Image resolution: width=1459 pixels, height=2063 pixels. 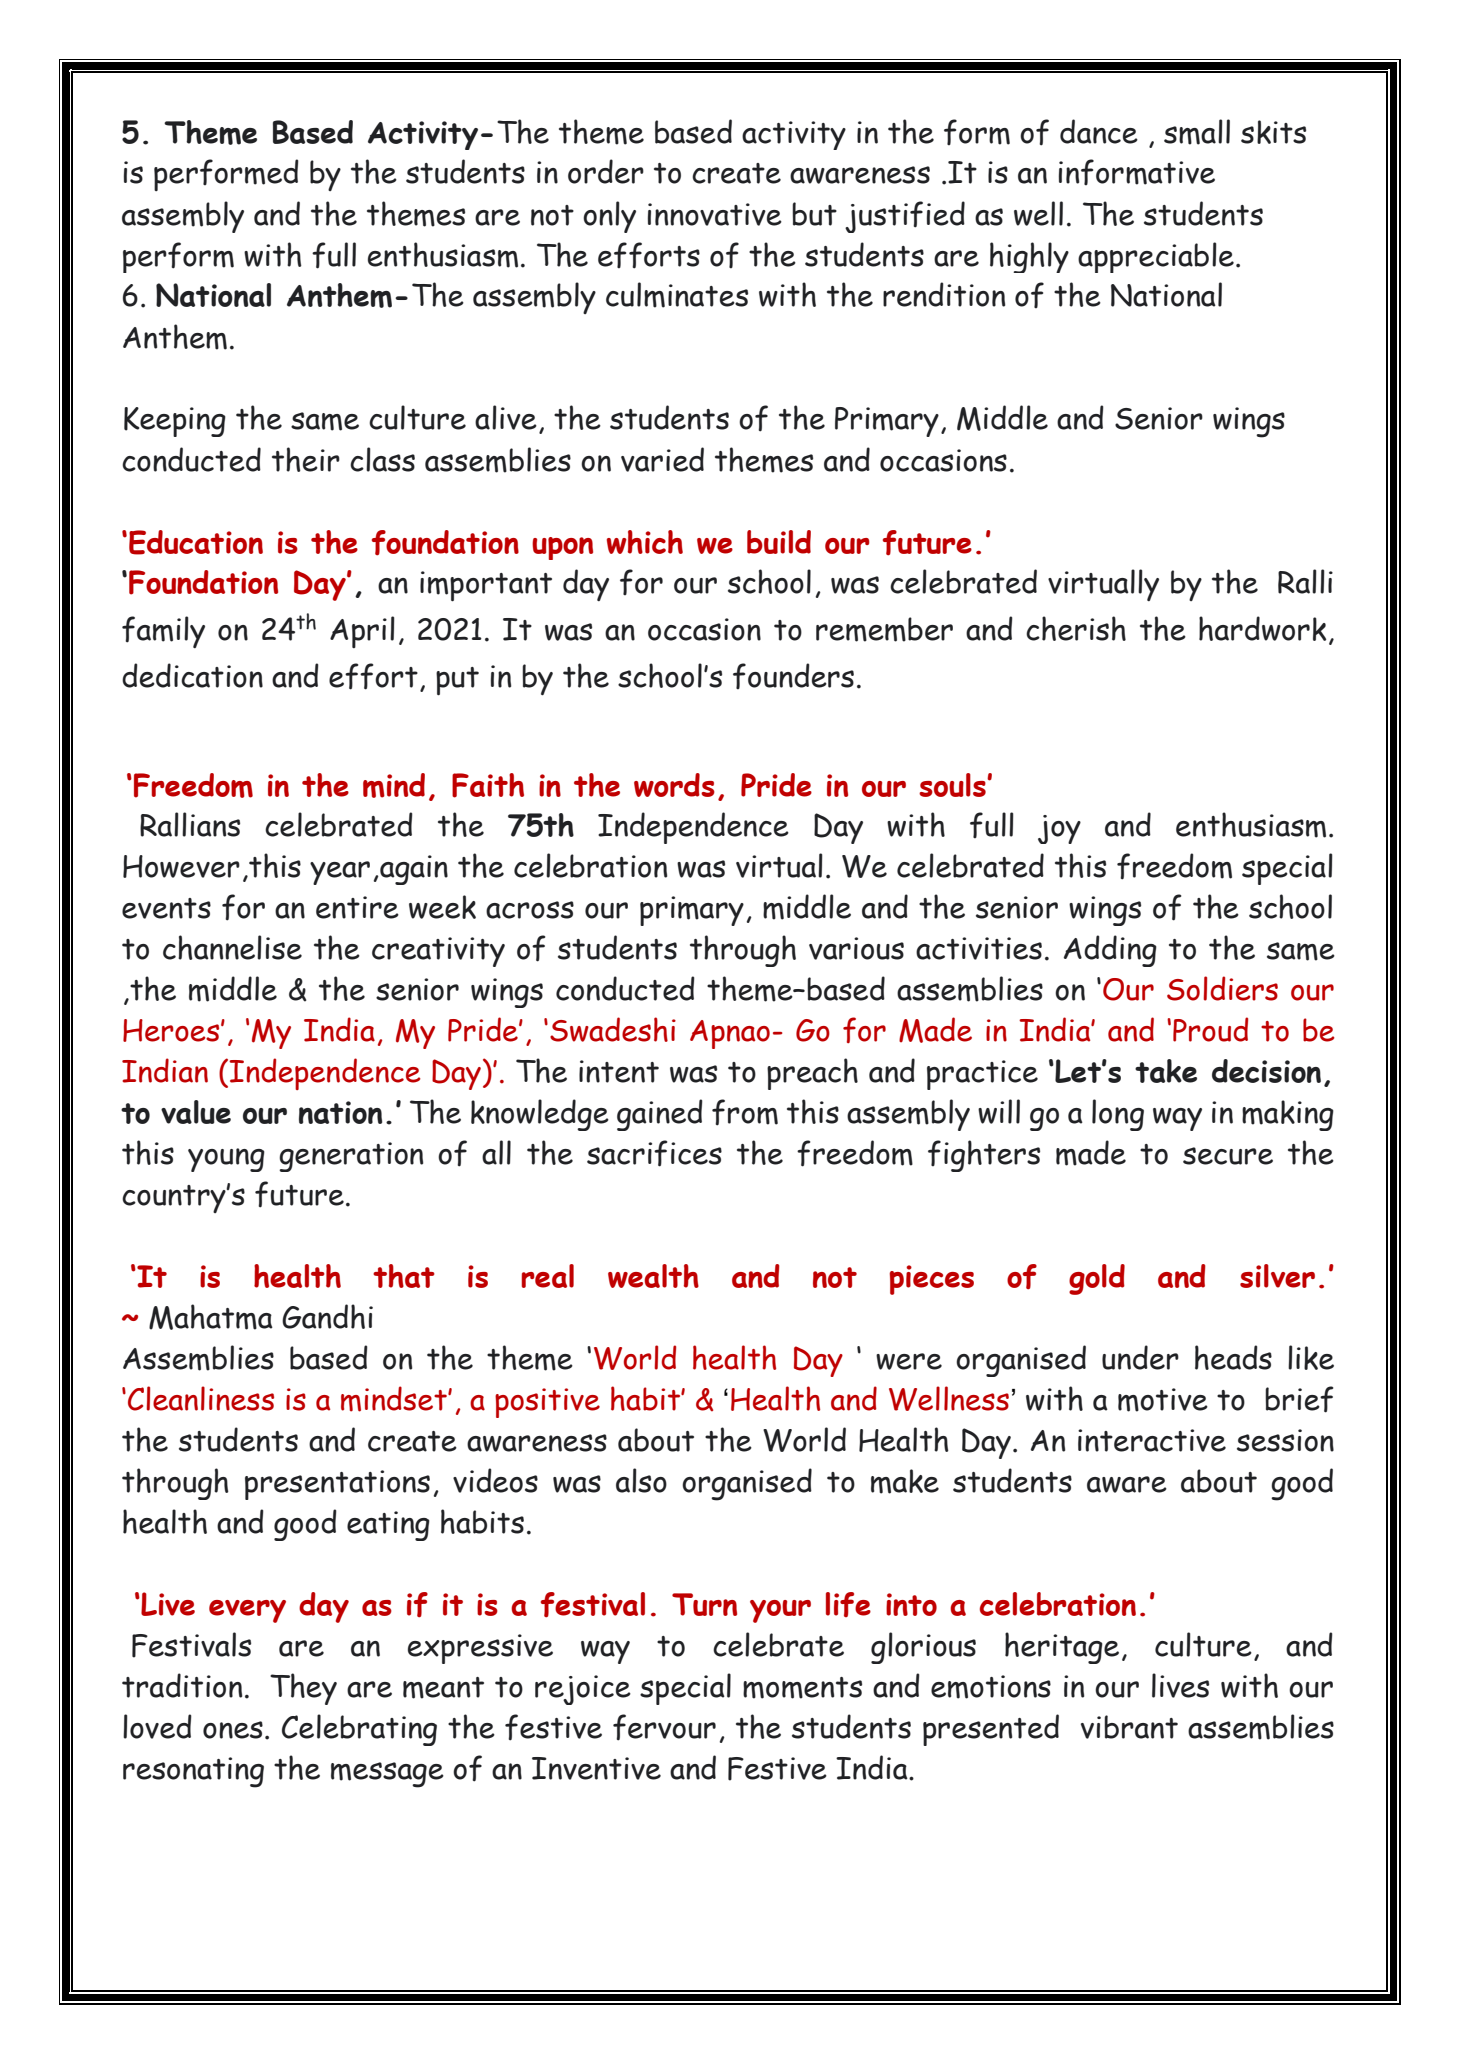 What do you see at coordinates (715, 214) in the screenshot?
I see `innovative` at bounding box center [715, 214].
